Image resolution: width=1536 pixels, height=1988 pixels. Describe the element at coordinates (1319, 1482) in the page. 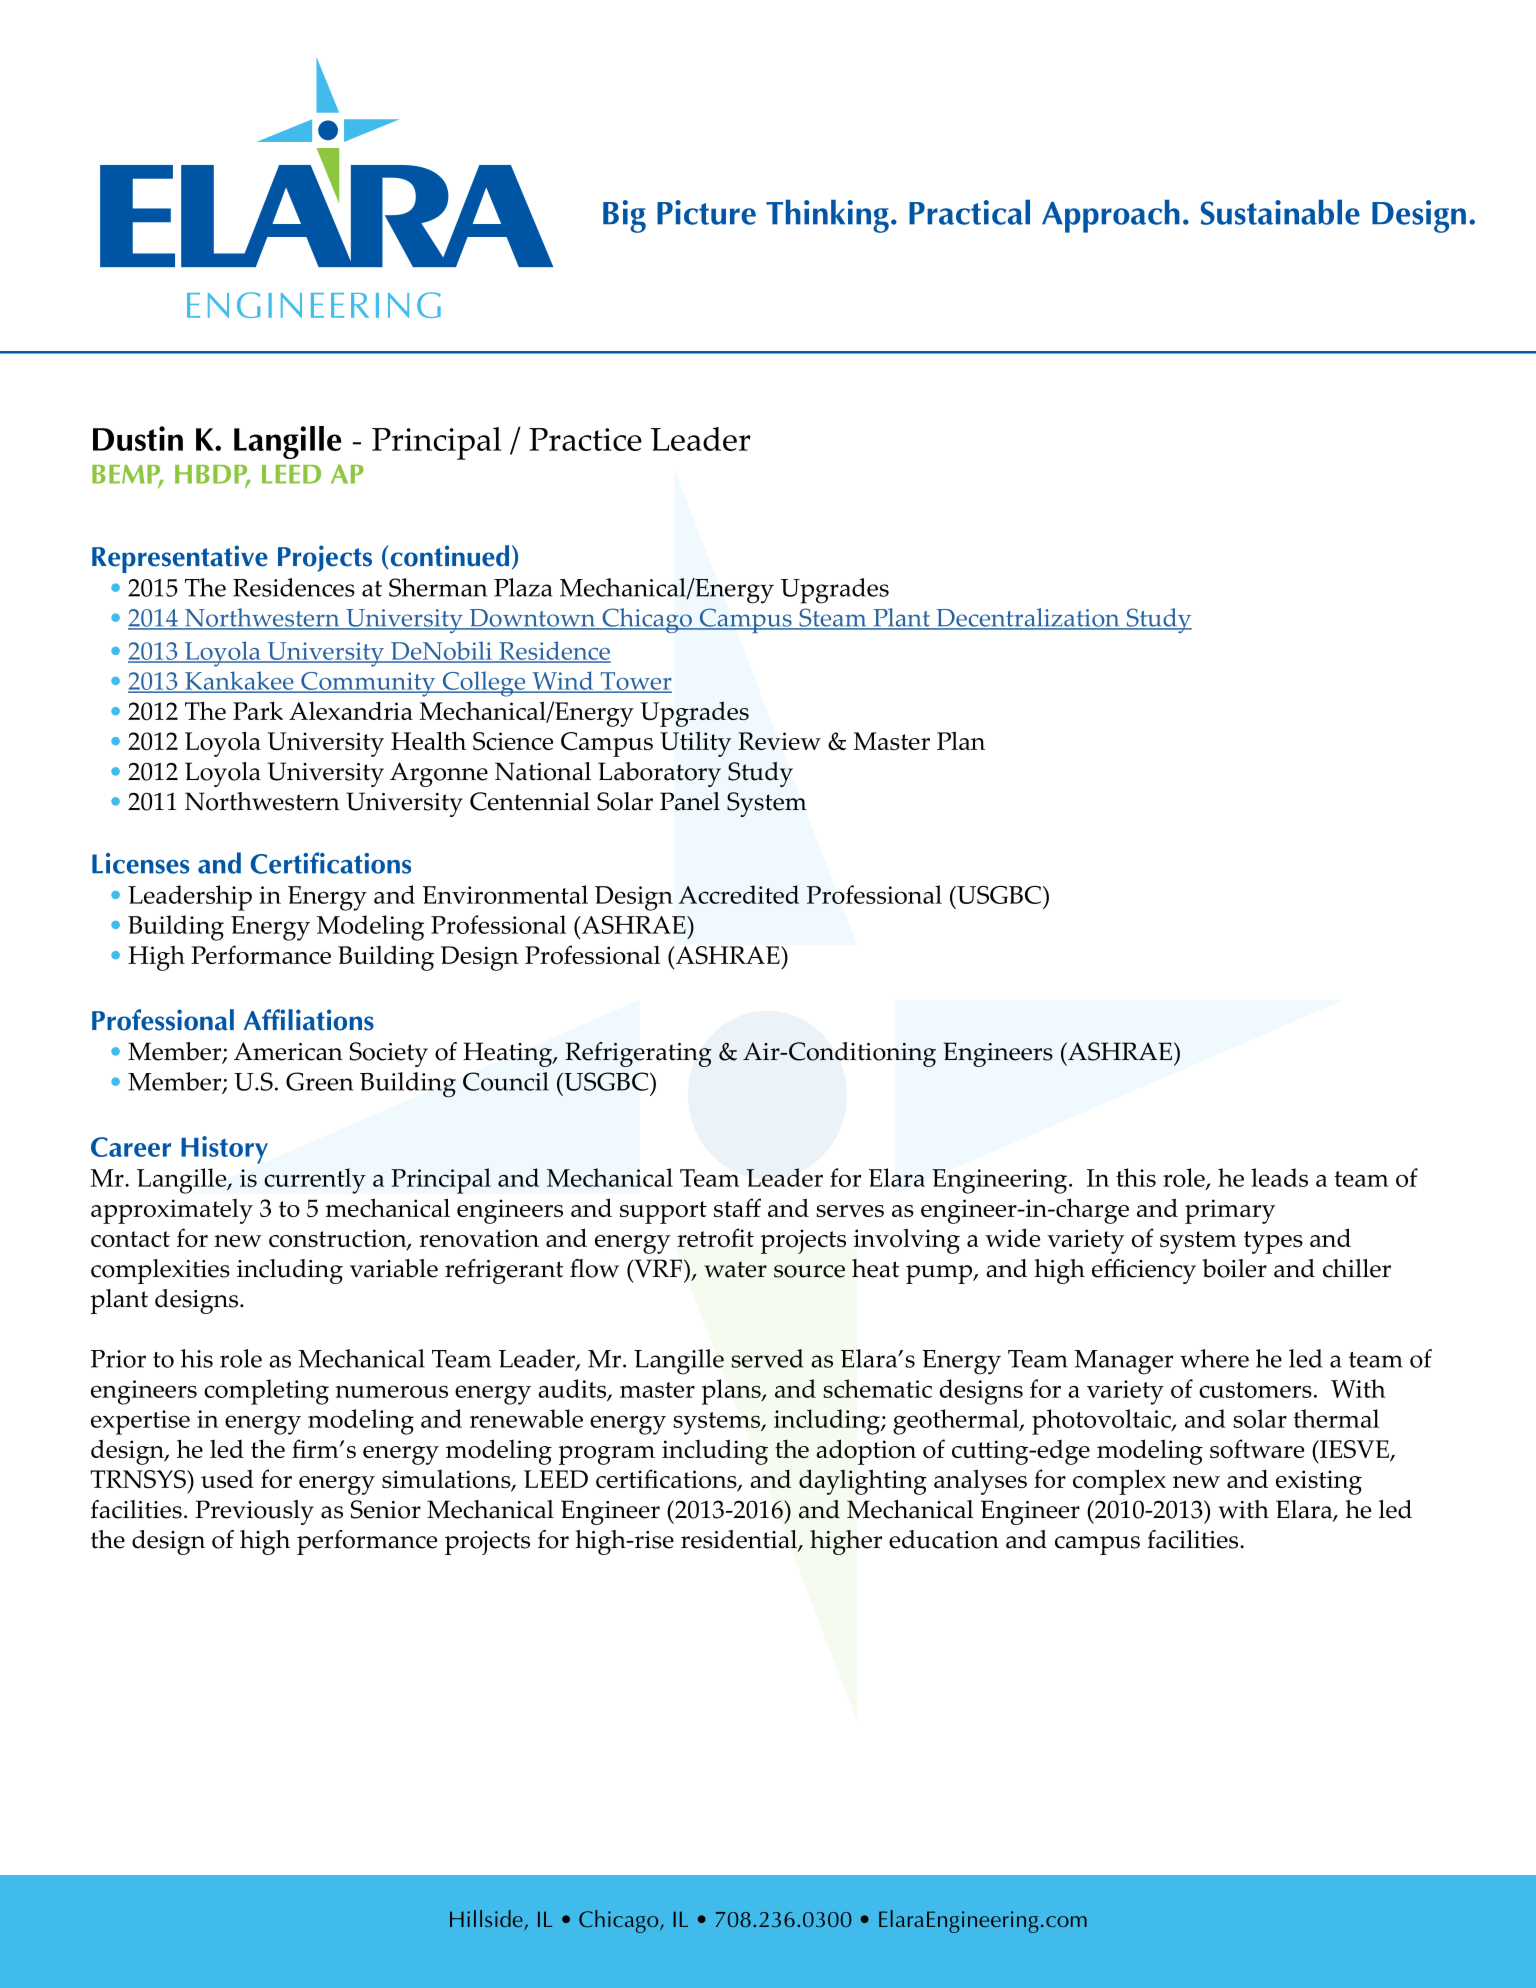

I see `existing` at that location.
